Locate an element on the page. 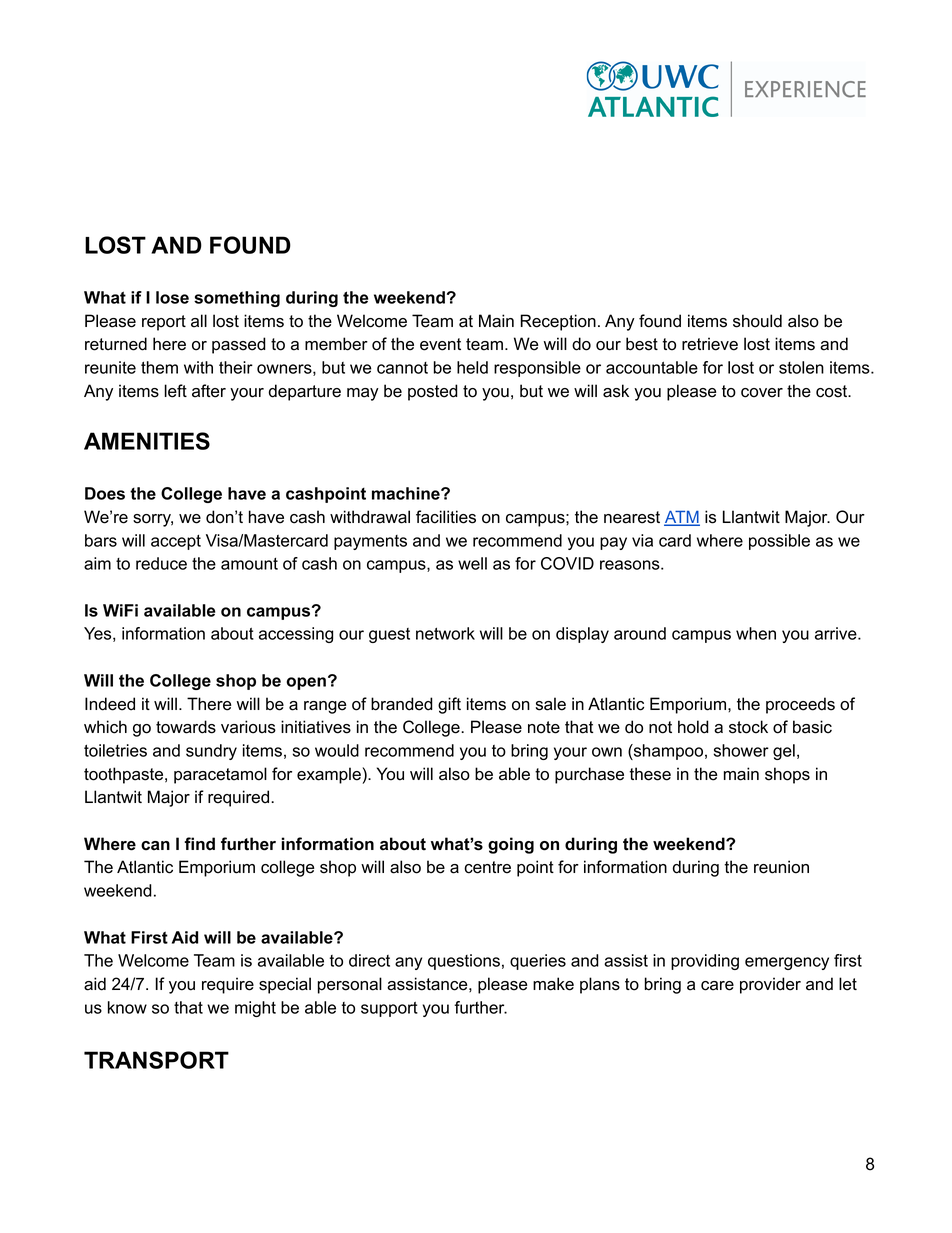  centre is located at coordinates (487, 867).
